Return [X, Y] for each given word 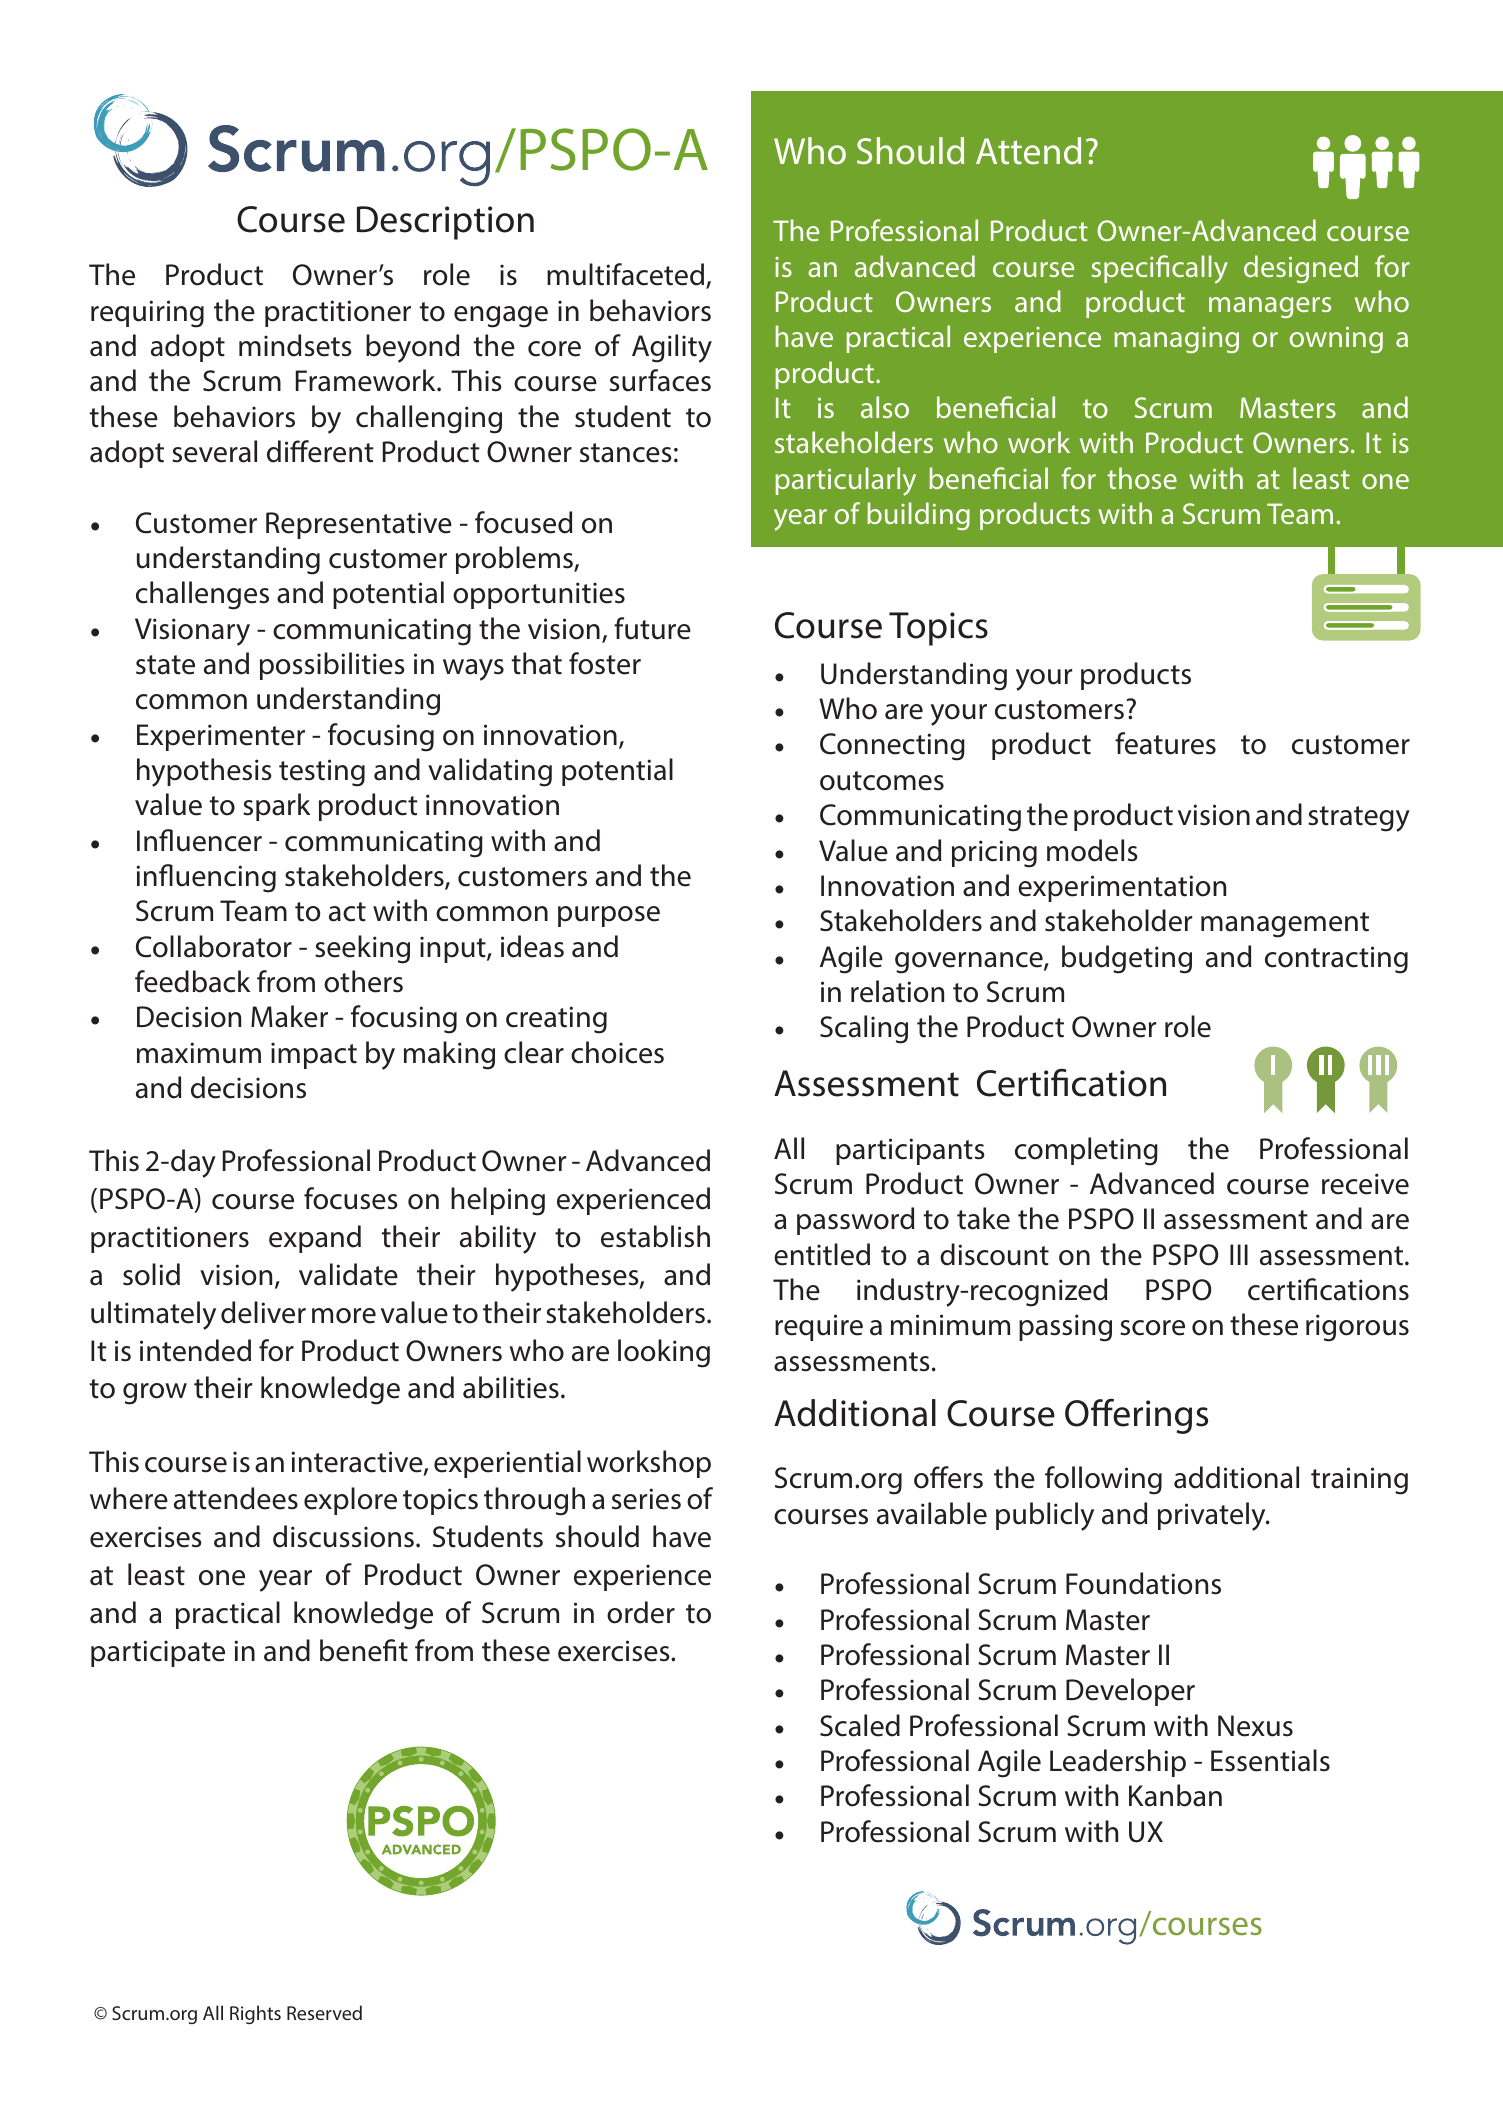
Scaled [860, 1725]
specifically [1160, 269]
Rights [255, 2014]
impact [314, 1055]
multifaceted [625, 274]
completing [1086, 1151]
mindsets [295, 345]
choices [617, 1052]
